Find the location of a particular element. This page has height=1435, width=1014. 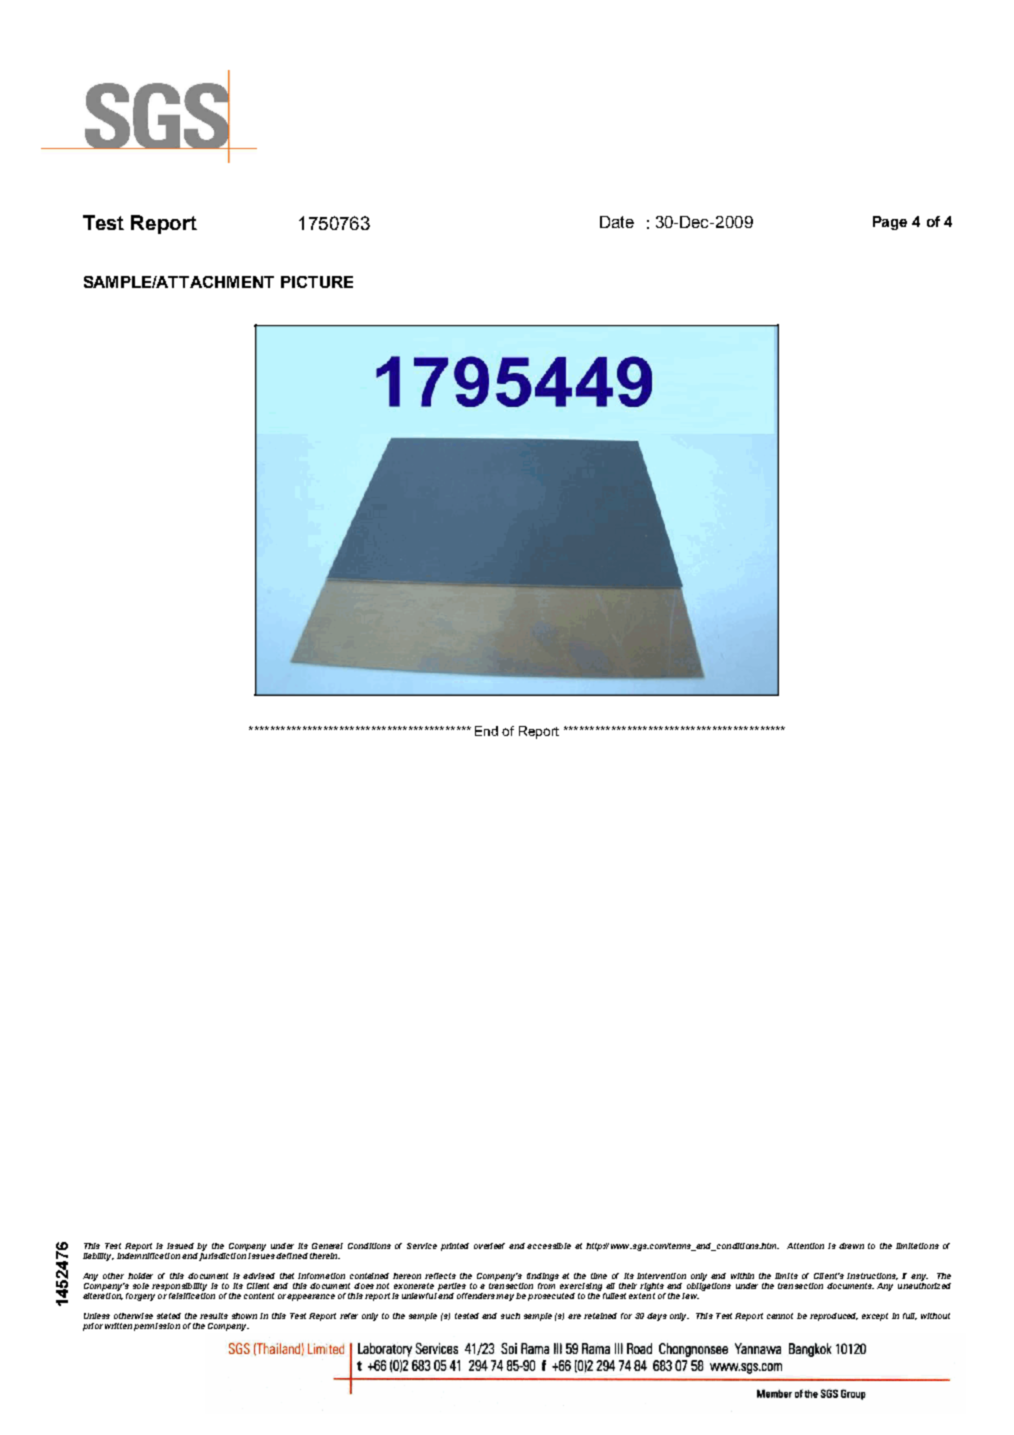

Attention is located at coordinates (805, 1246).
